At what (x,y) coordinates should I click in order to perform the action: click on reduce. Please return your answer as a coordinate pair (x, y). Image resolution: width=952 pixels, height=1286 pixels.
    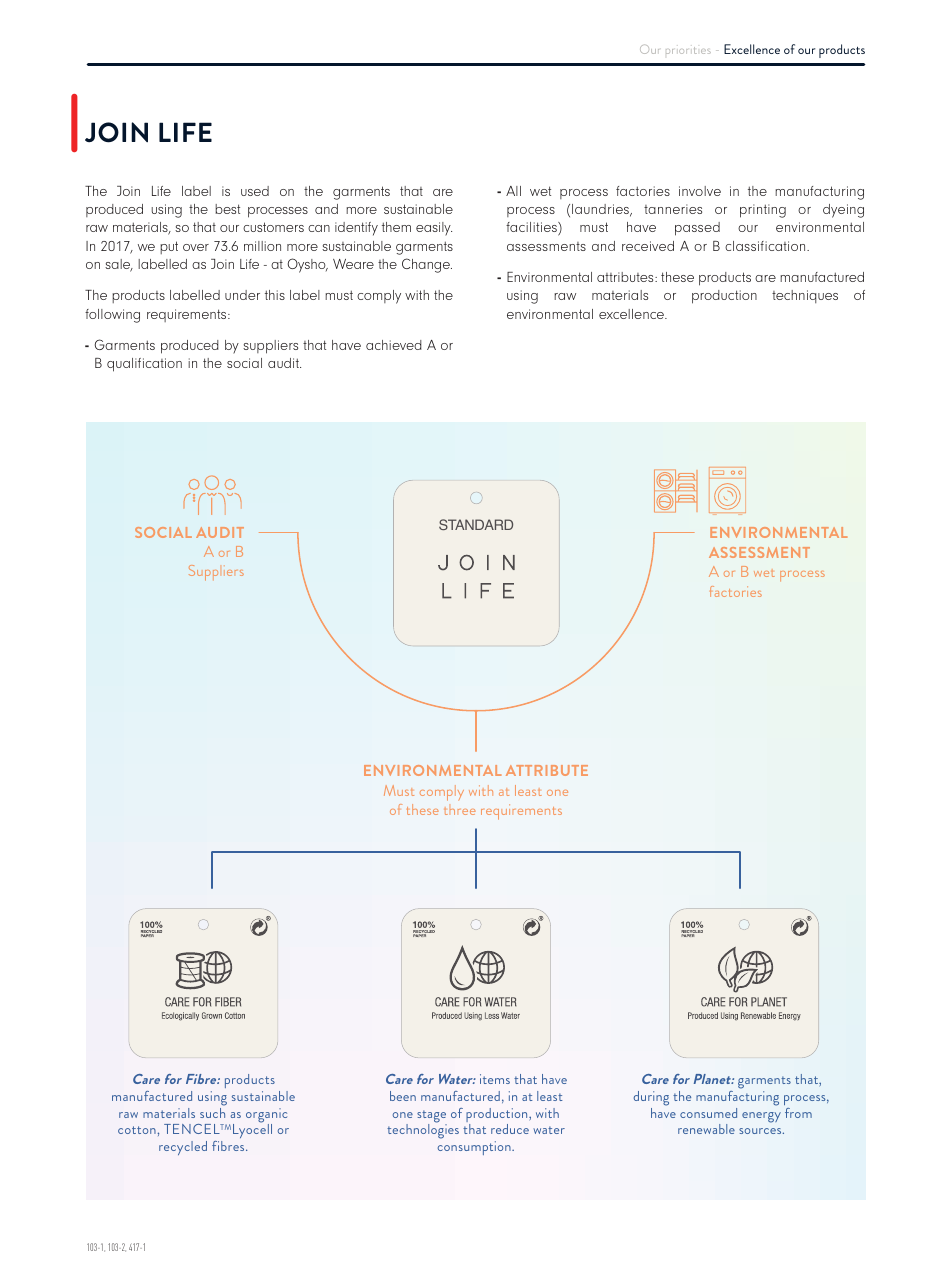
    Looking at the image, I should click on (510, 1129).
